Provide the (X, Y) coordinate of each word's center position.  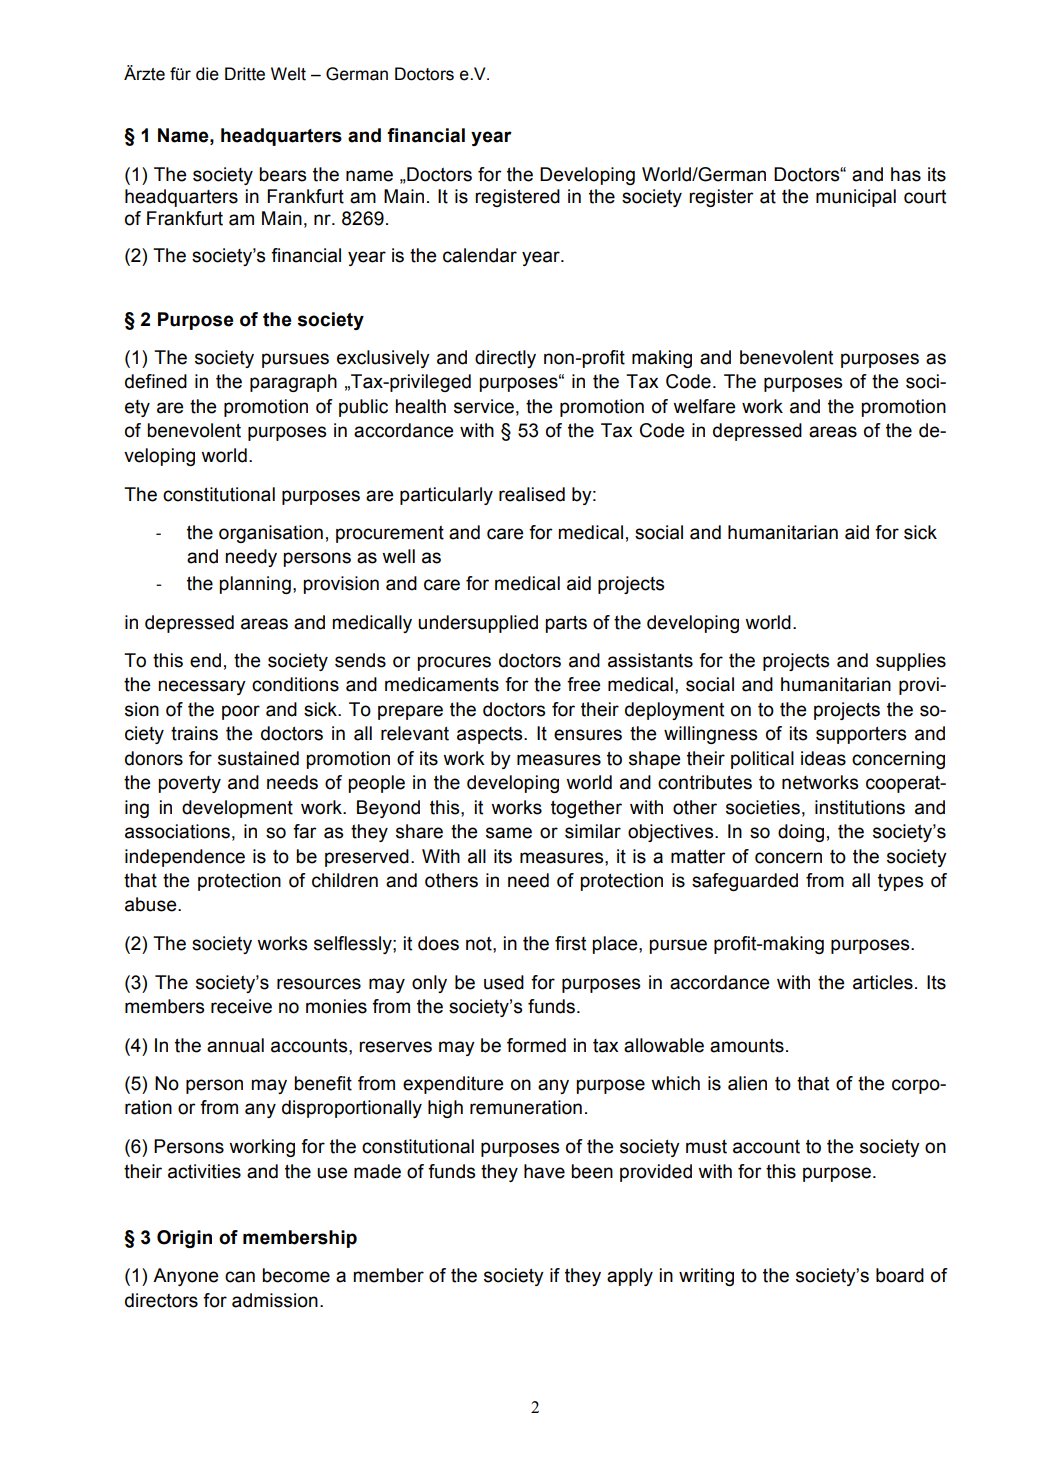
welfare (704, 406)
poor (241, 712)
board (900, 1275)
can (240, 1277)
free (584, 684)
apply (630, 1277)
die (207, 74)
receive (241, 1006)
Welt (288, 74)
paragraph (293, 383)
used (504, 982)
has (906, 174)
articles (883, 982)
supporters (861, 735)
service (484, 406)
